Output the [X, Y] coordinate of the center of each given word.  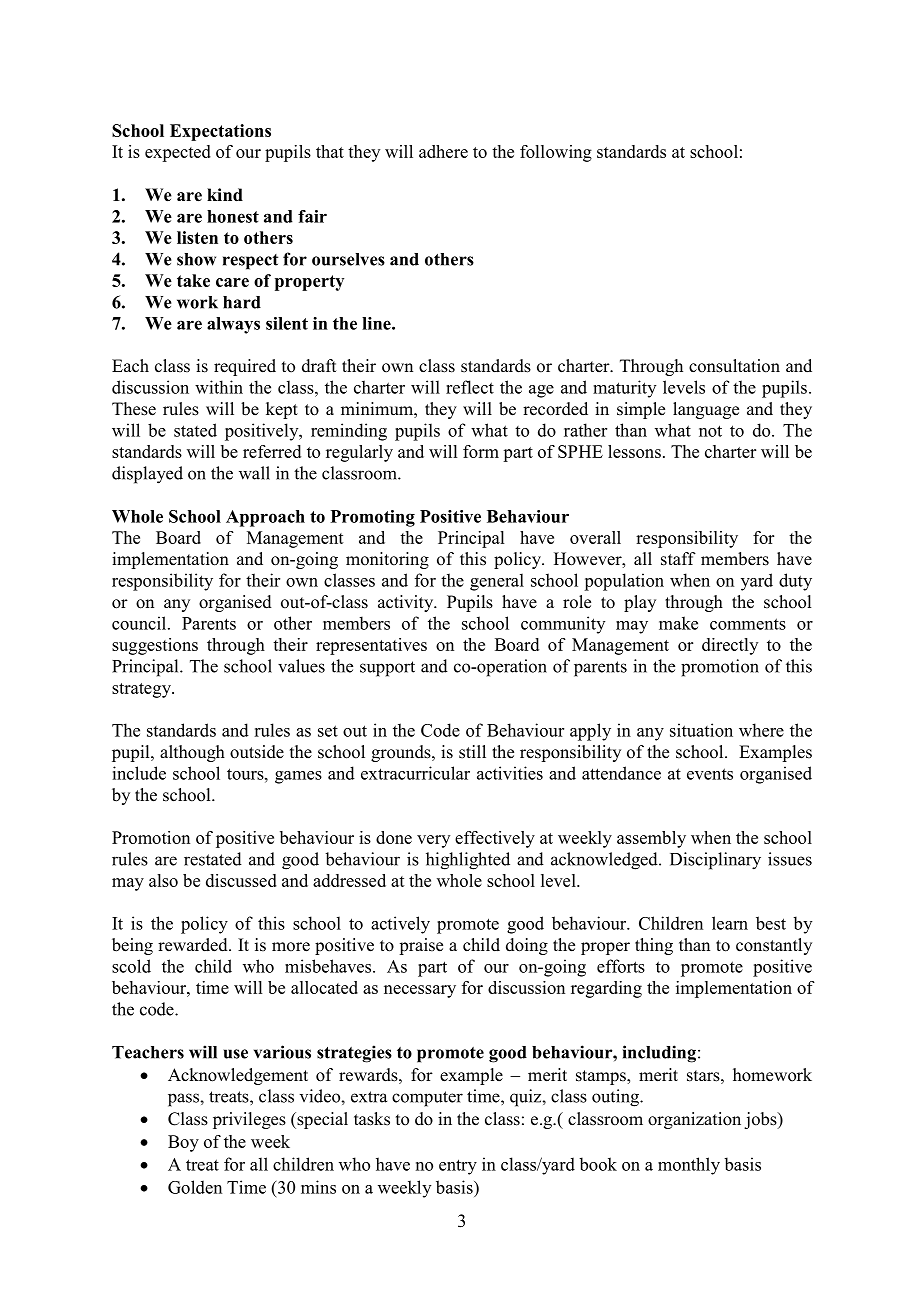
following [556, 153]
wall [254, 473]
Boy [183, 1143]
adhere [443, 151]
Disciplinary [715, 861]
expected [178, 153]
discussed [241, 880]
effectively [495, 839]
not [710, 431]
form [481, 451]
